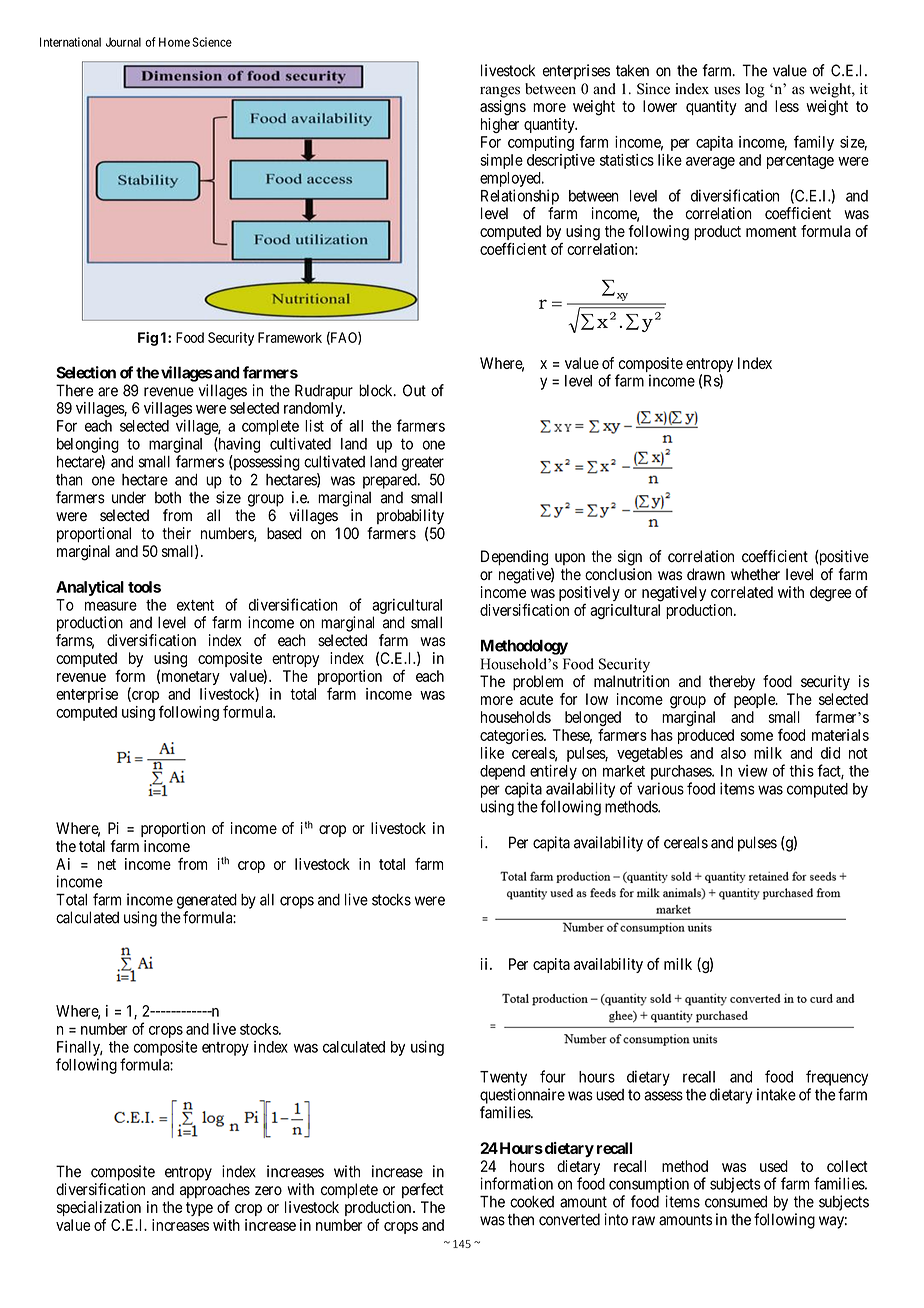 The image size is (924, 1308). What do you see at coordinates (207, 901) in the page?
I see `generated` at bounding box center [207, 901].
